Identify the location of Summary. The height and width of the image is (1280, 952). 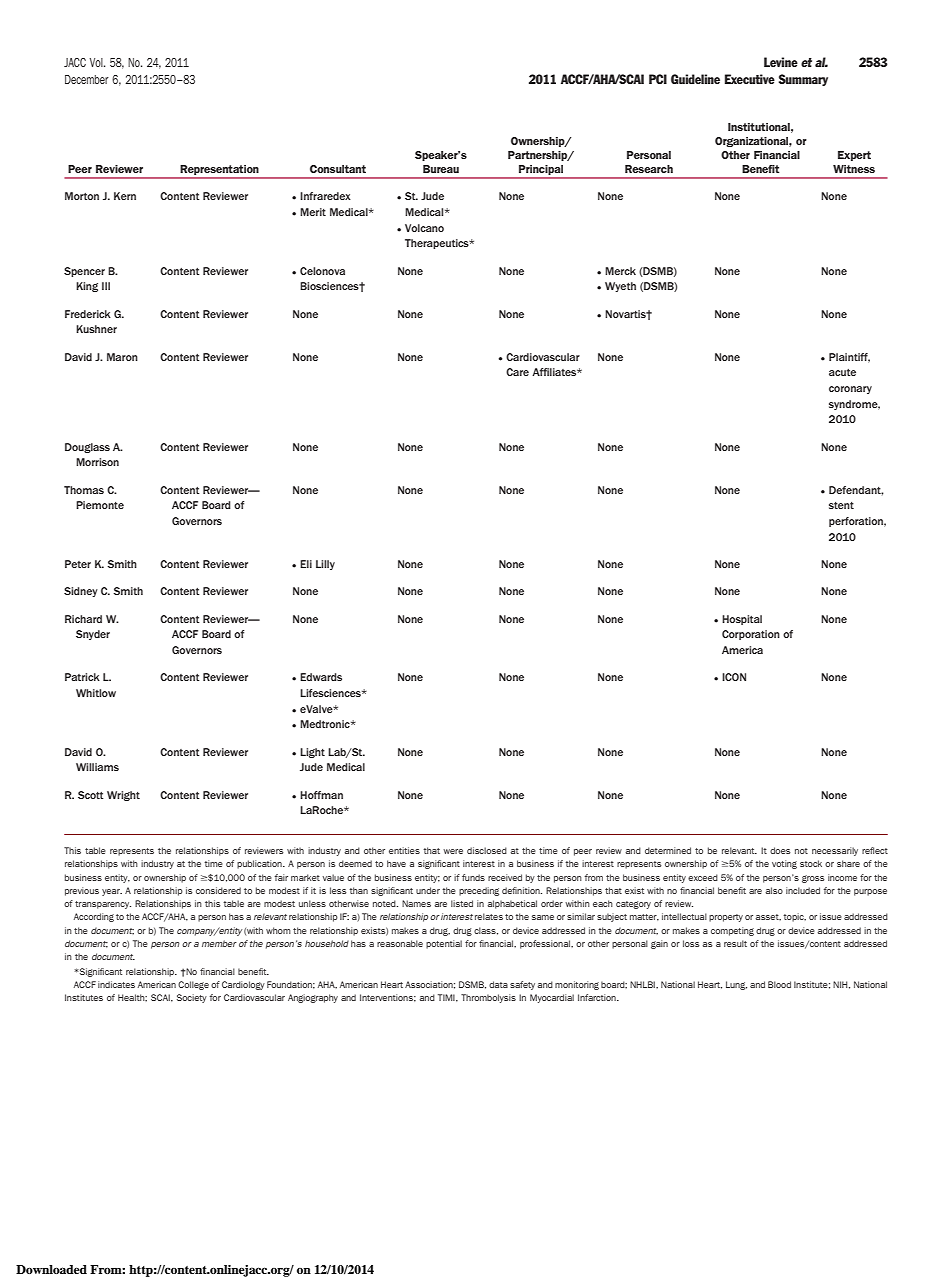
(803, 80).
